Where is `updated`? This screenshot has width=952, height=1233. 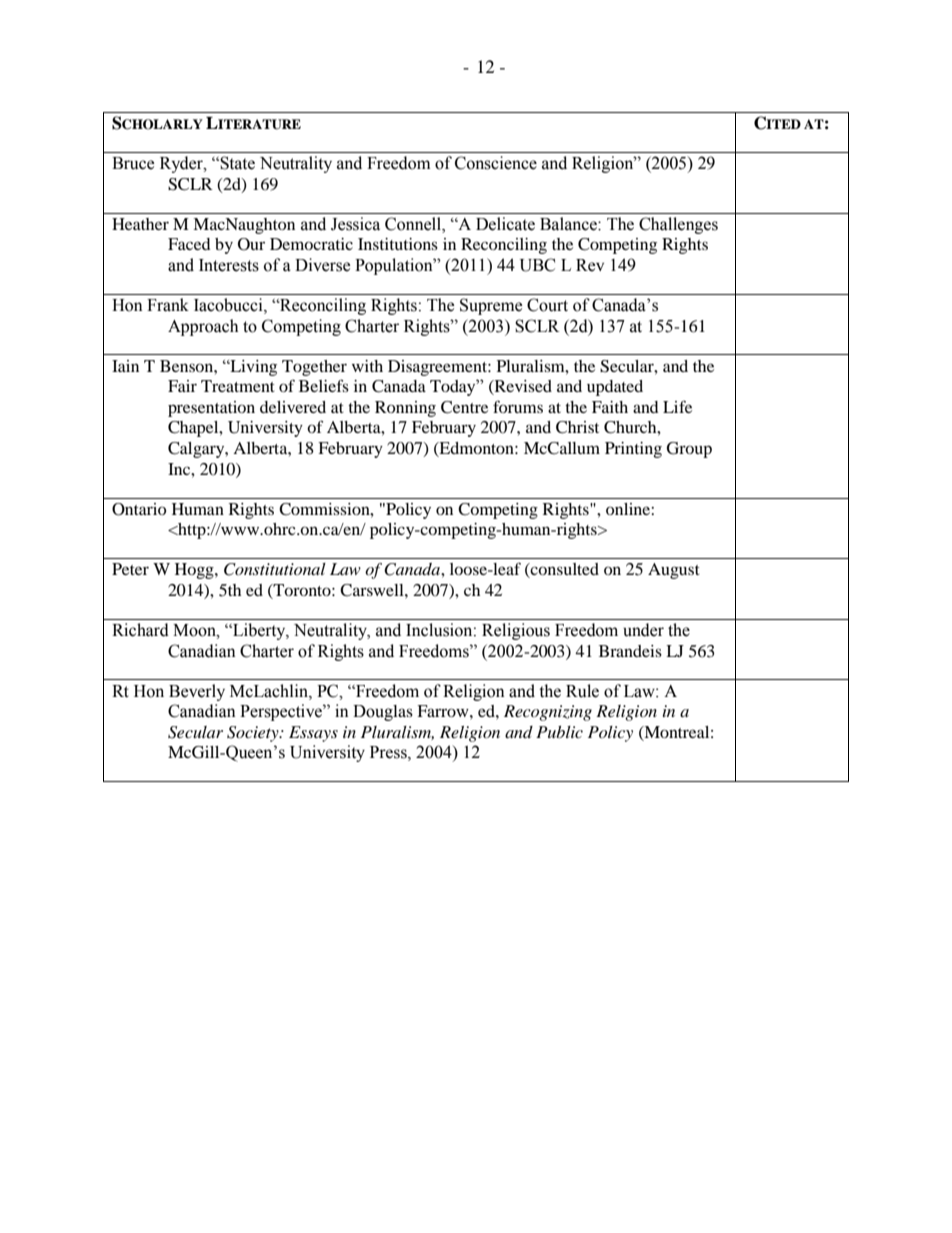 updated is located at coordinates (615, 388).
